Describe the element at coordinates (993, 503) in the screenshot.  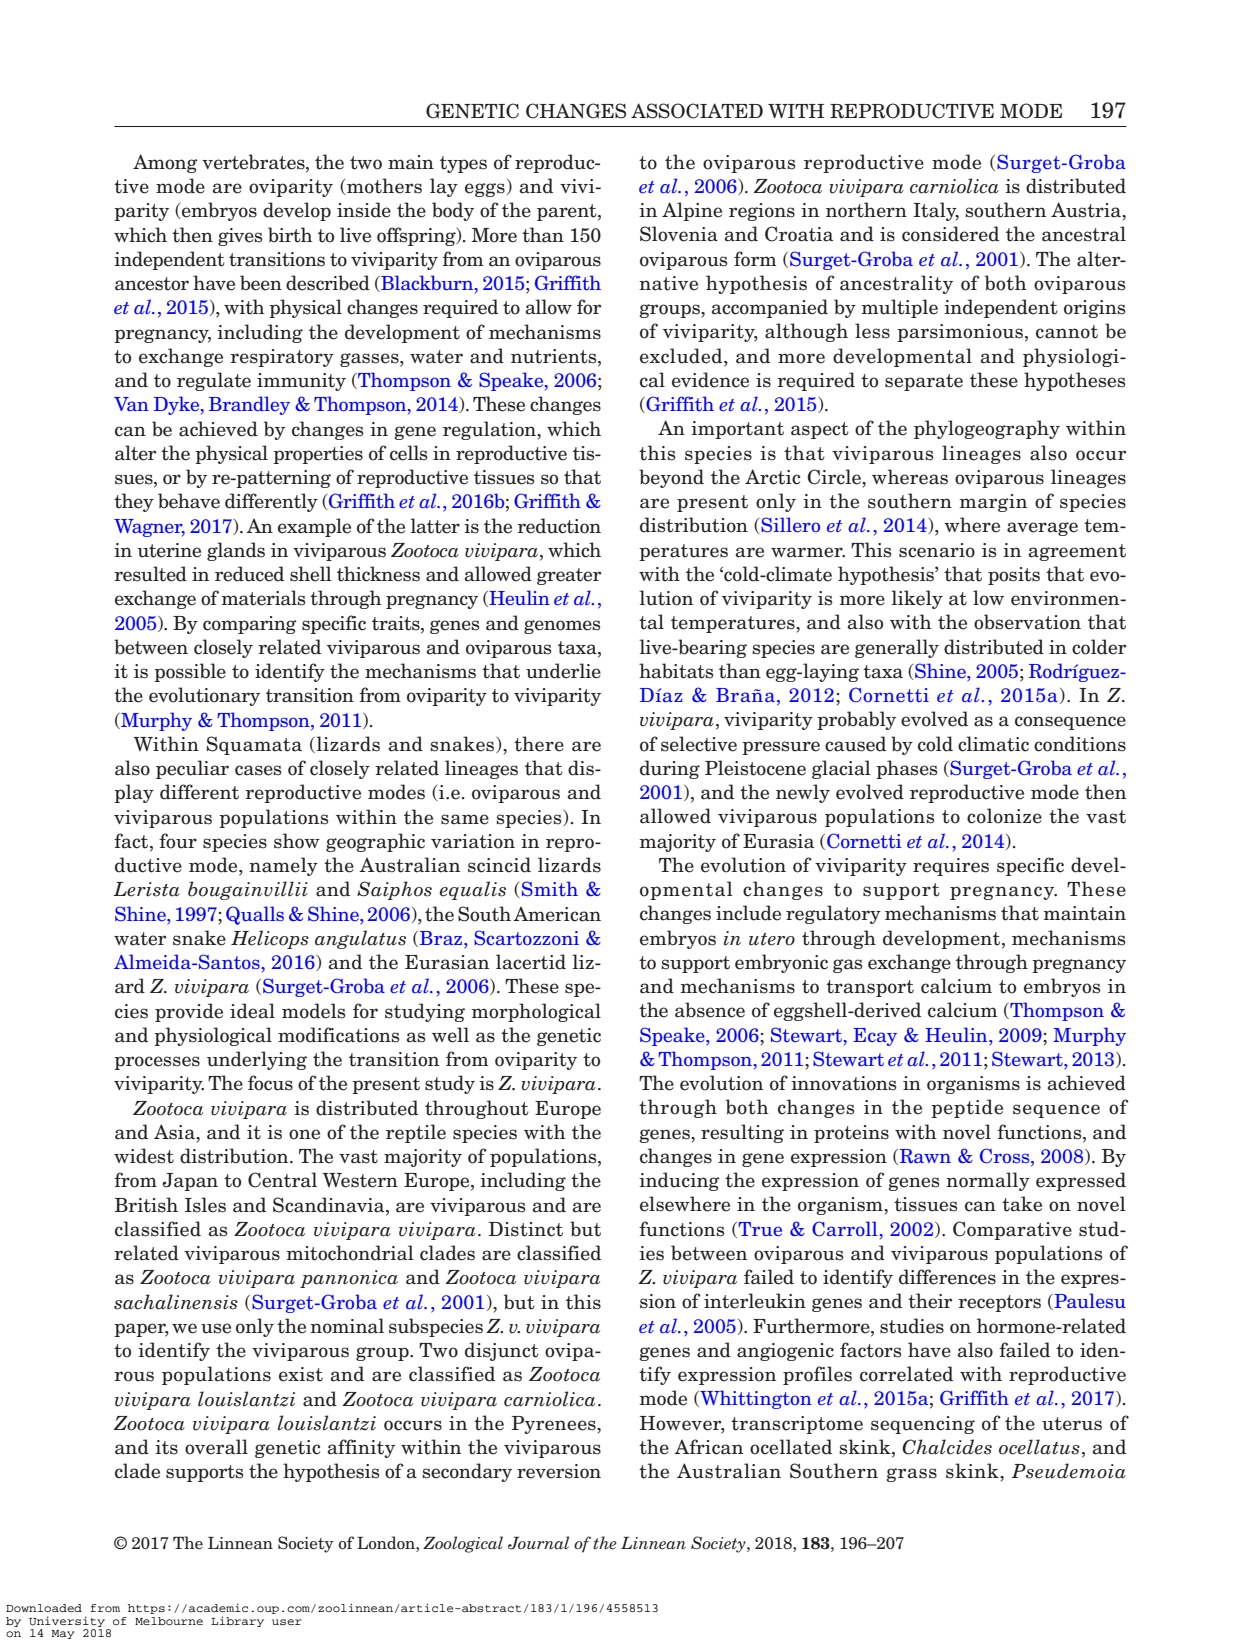
I see `margin` at that location.
